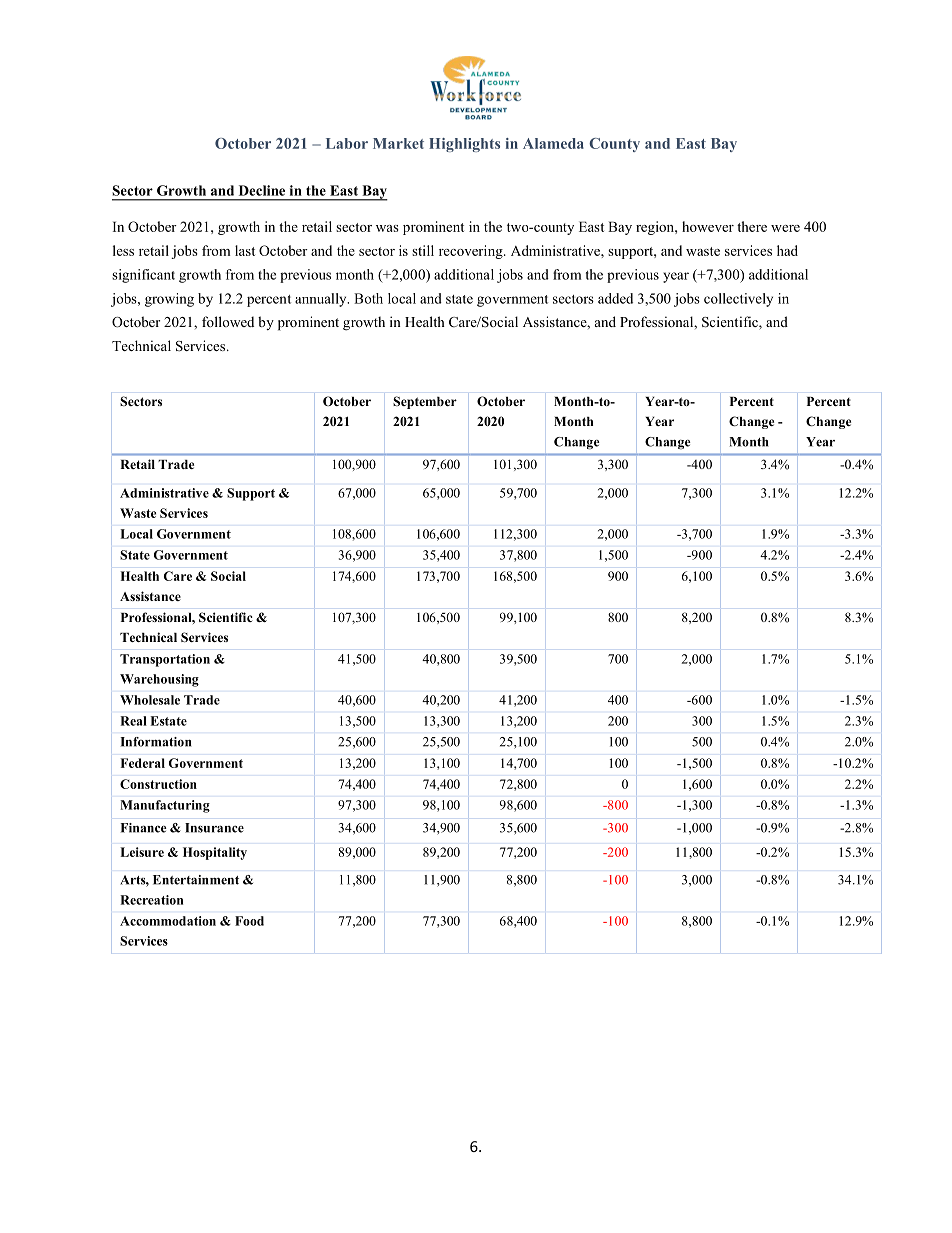  Describe the element at coordinates (249, 921) in the screenshot. I see `Food` at that location.
